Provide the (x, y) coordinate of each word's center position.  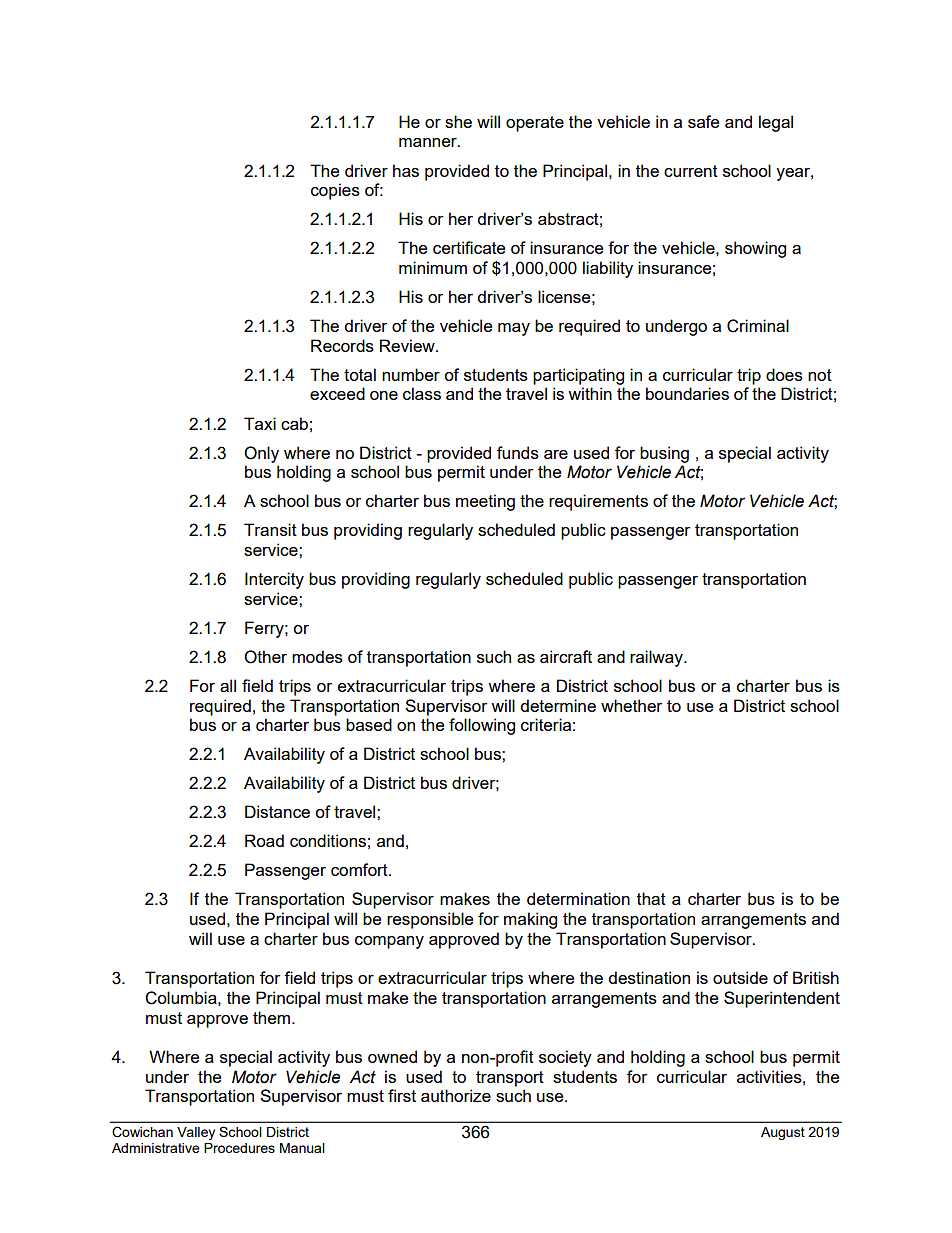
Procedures (239, 1148)
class (422, 393)
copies (335, 191)
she (458, 121)
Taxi (260, 423)
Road (264, 840)
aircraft (566, 656)
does (784, 374)
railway (657, 658)
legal (776, 123)
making (530, 920)
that (651, 898)
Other (265, 657)
